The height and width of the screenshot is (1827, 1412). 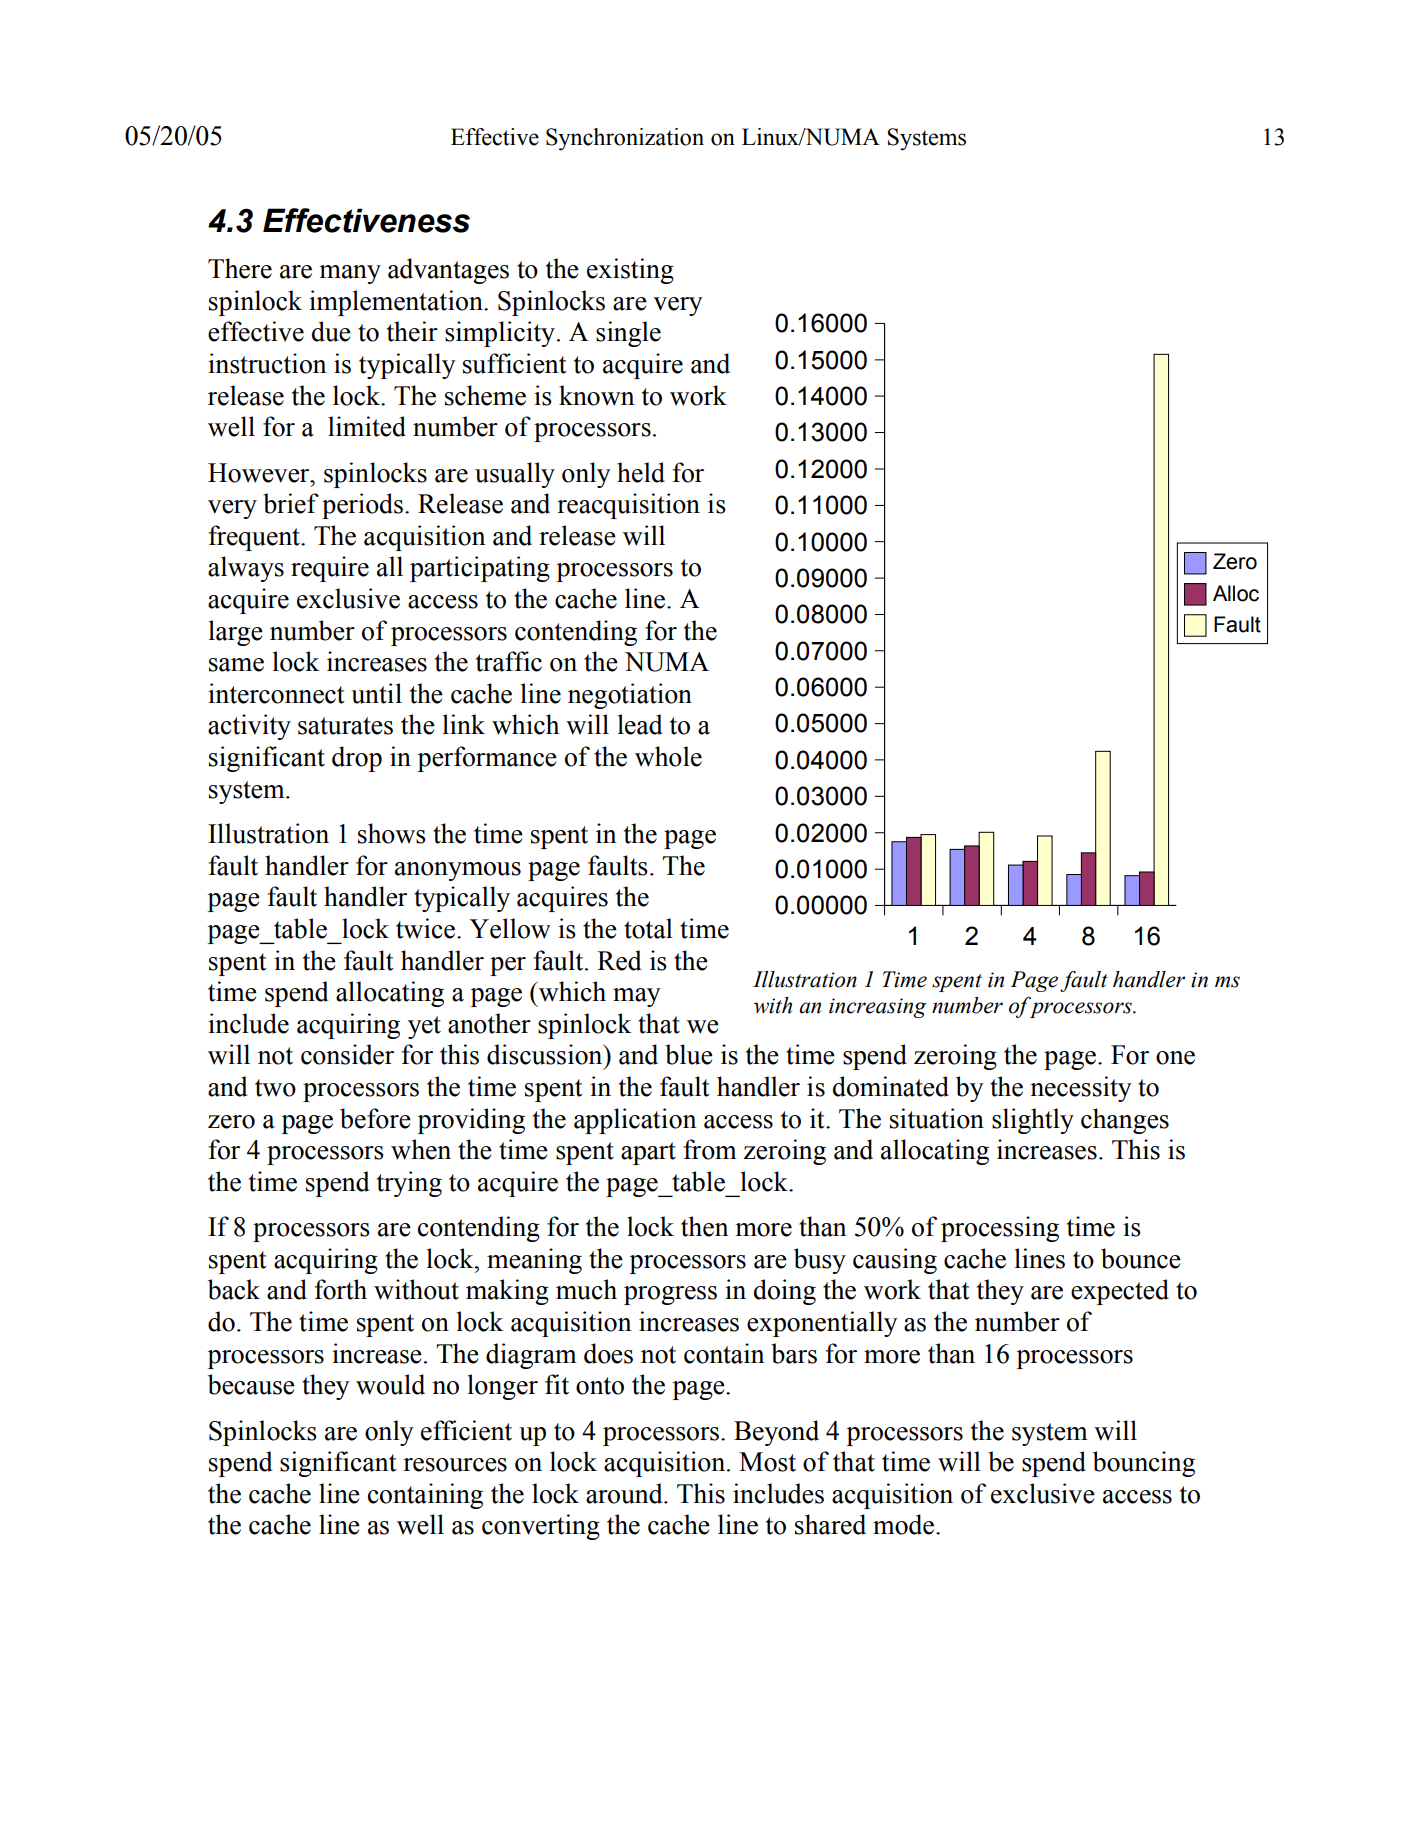 What do you see at coordinates (641, 472) in the screenshot?
I see `held` at bounding box center [641, 472].
